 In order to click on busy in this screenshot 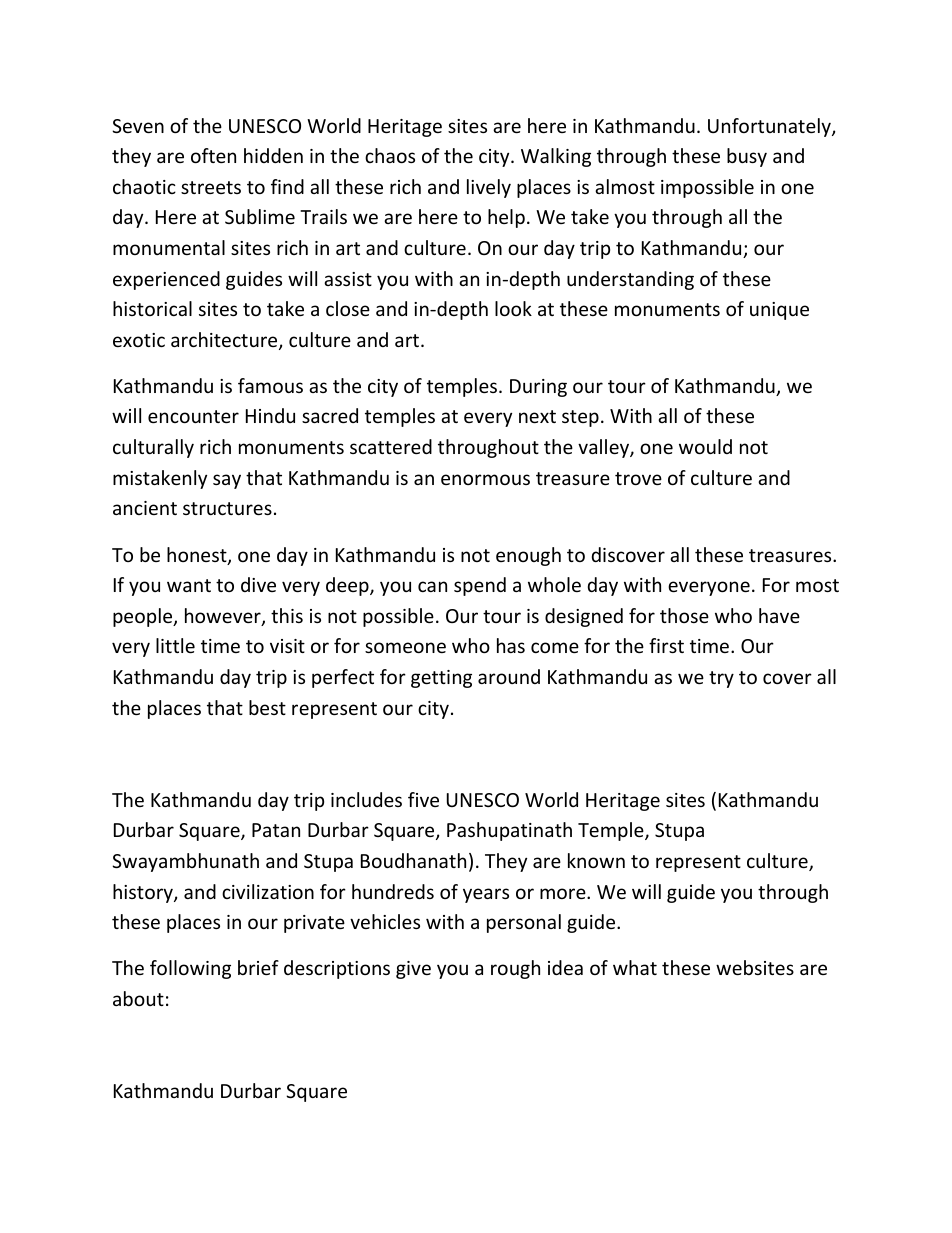, I will do `click(747, 157)`.
